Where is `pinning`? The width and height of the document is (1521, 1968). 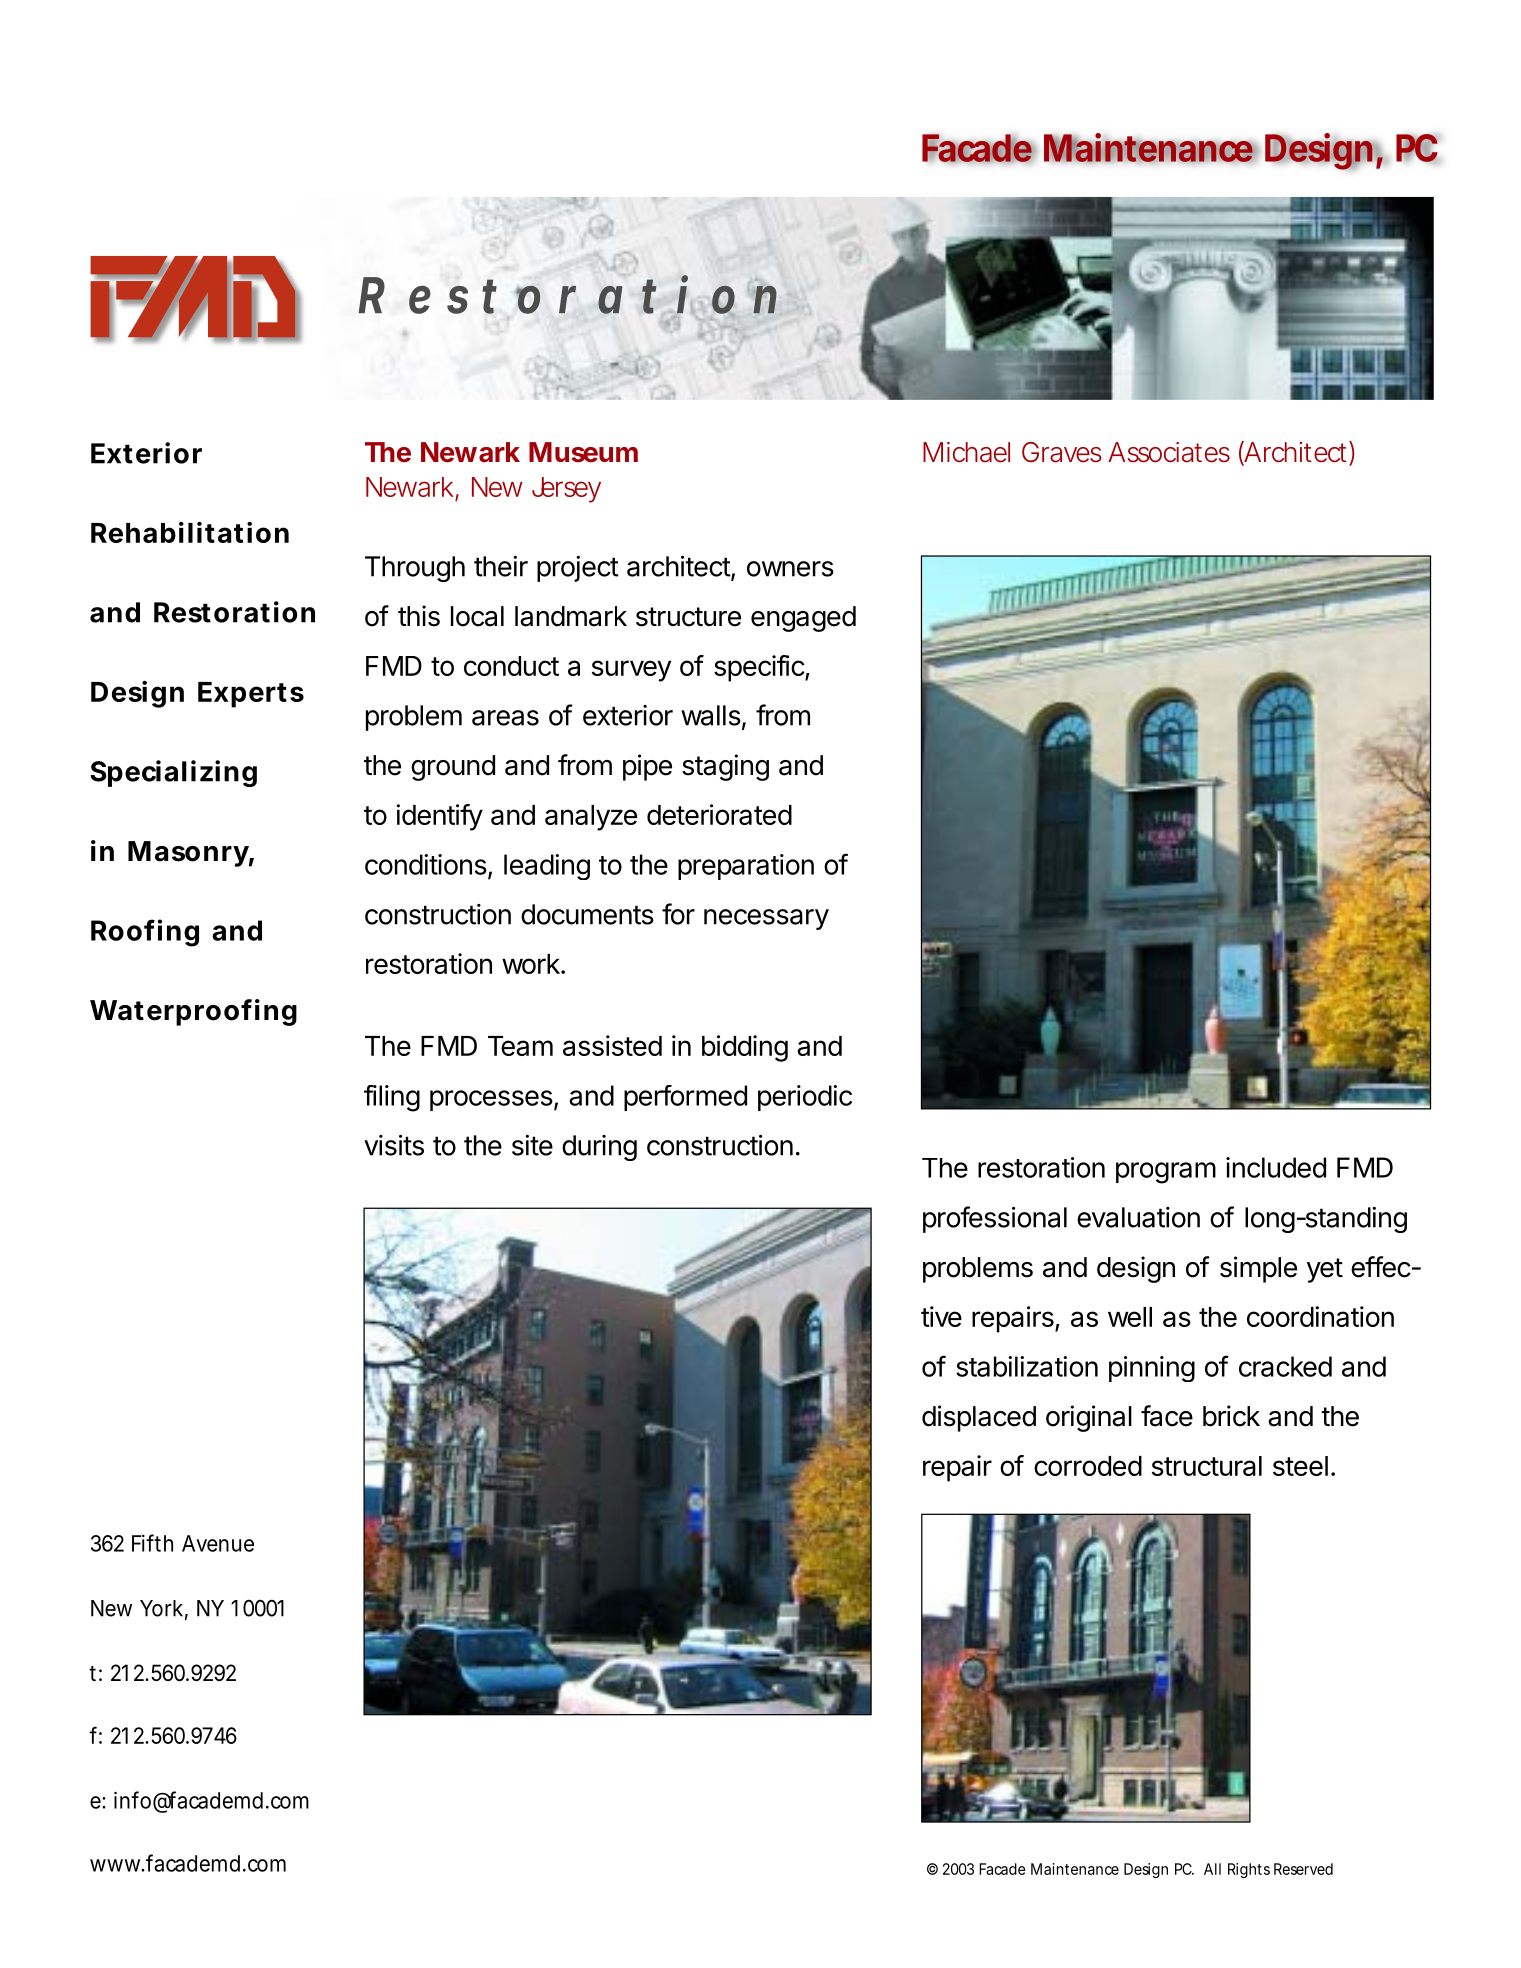 pinning is located at coordinates (1152, 1369).
